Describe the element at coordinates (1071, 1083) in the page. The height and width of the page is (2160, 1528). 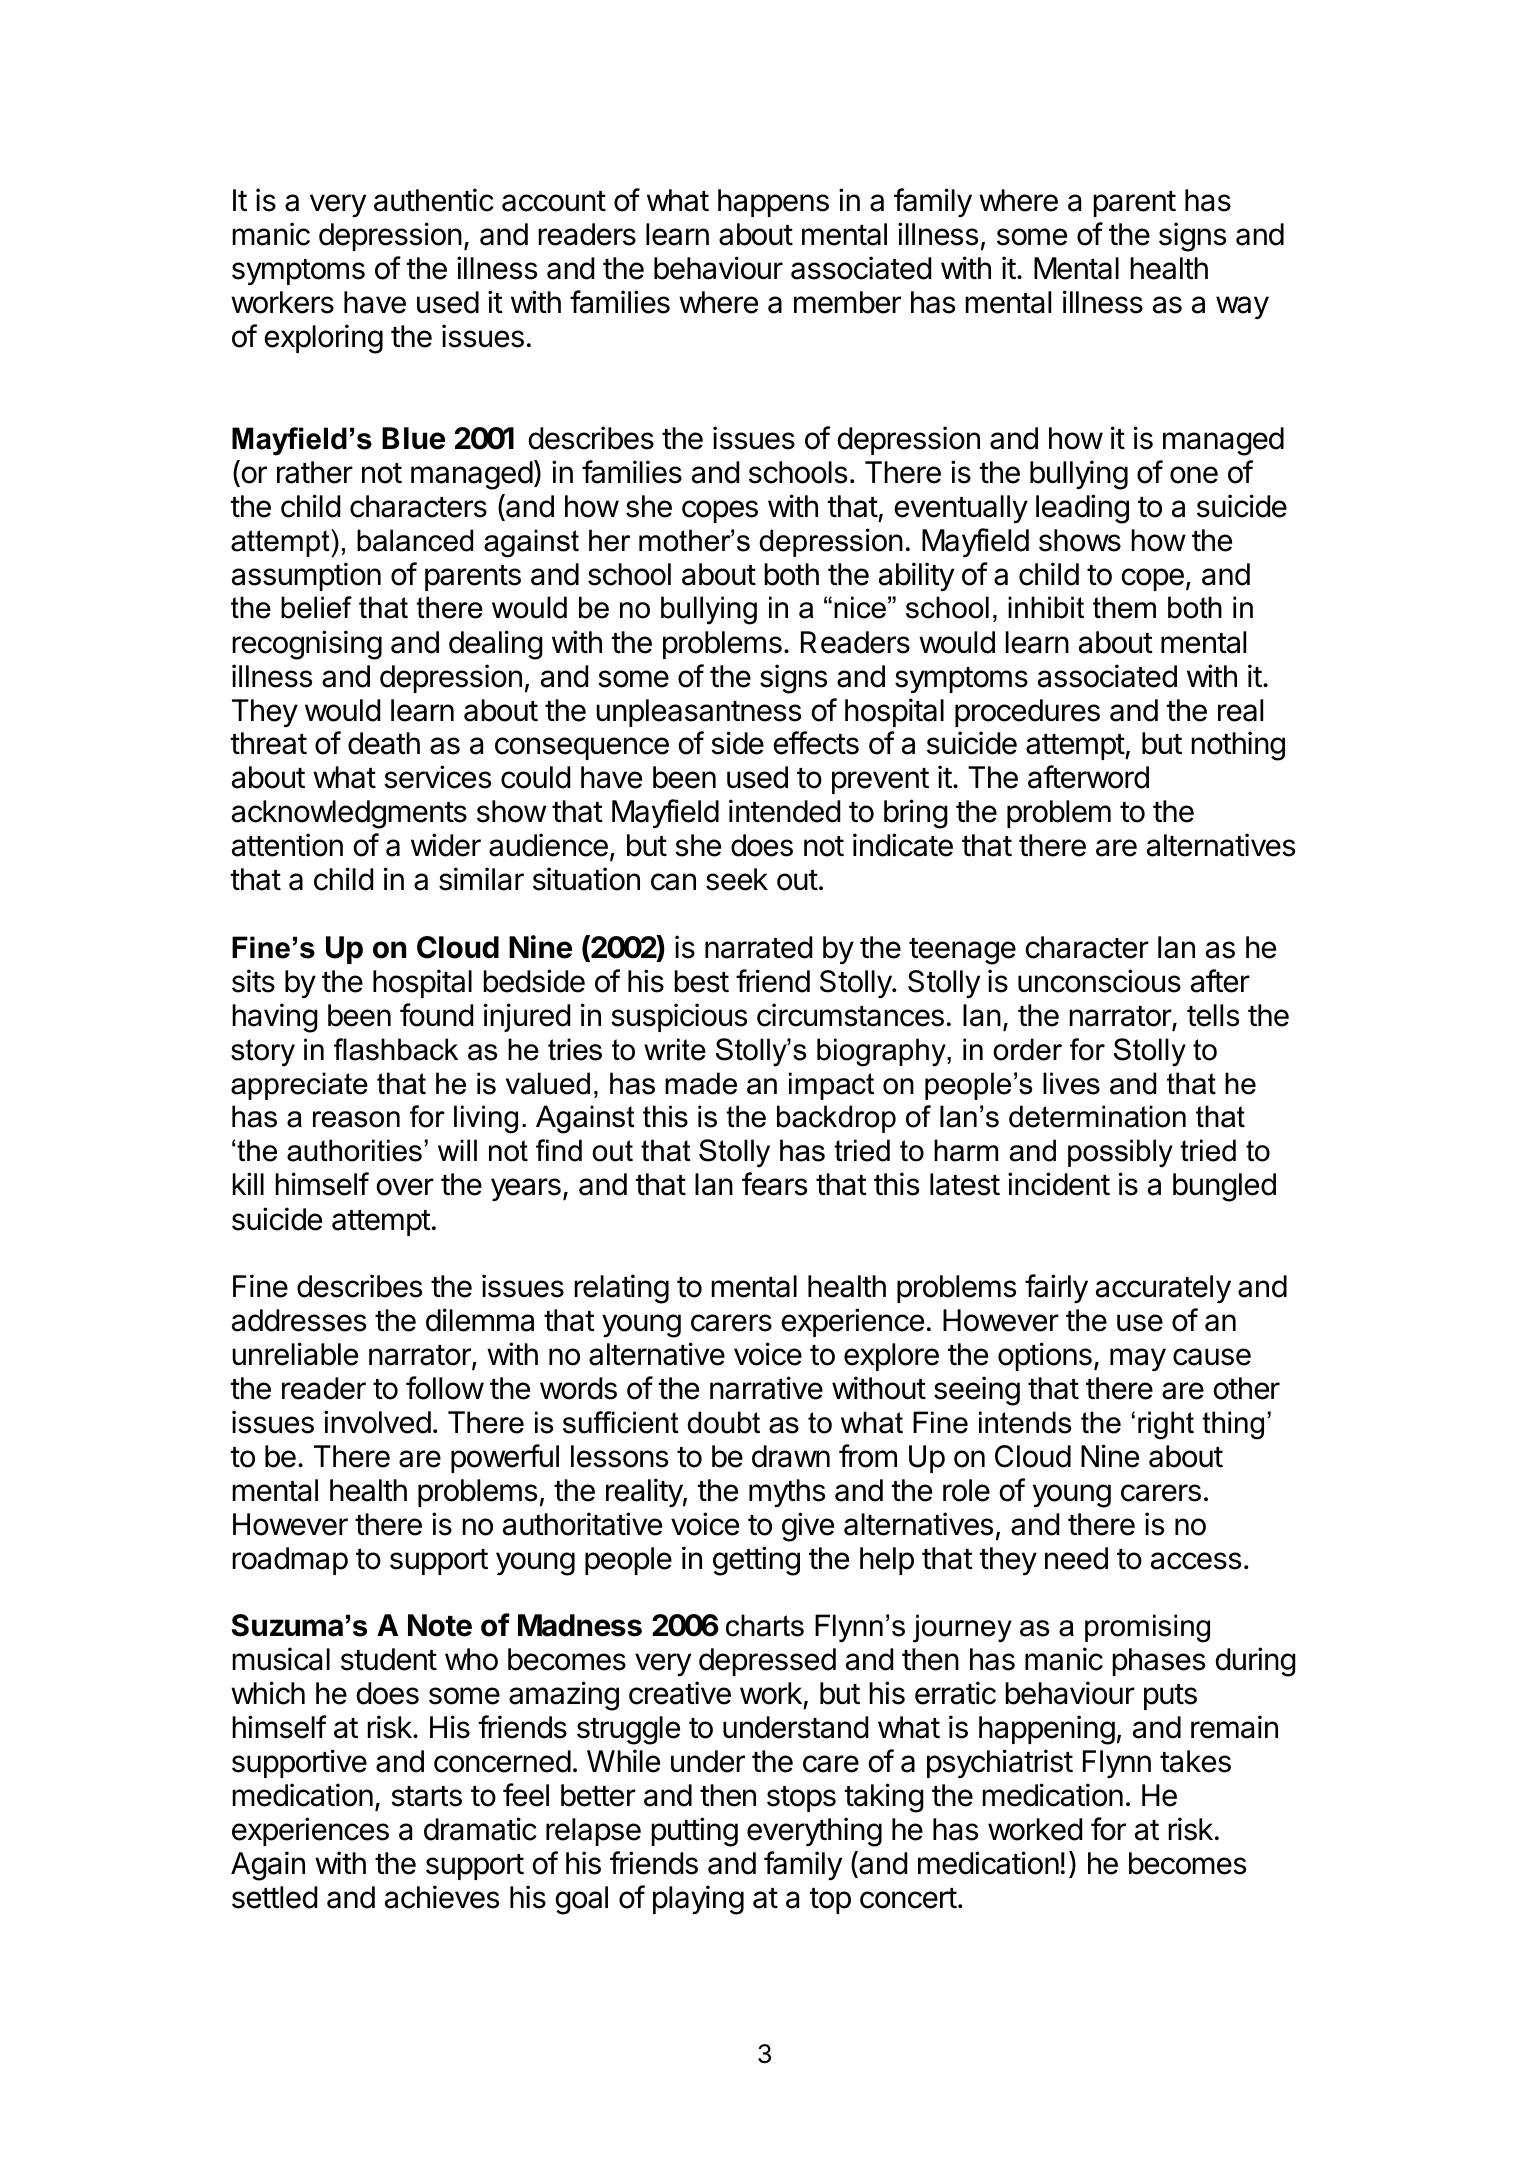
I see `lives` at that location.
